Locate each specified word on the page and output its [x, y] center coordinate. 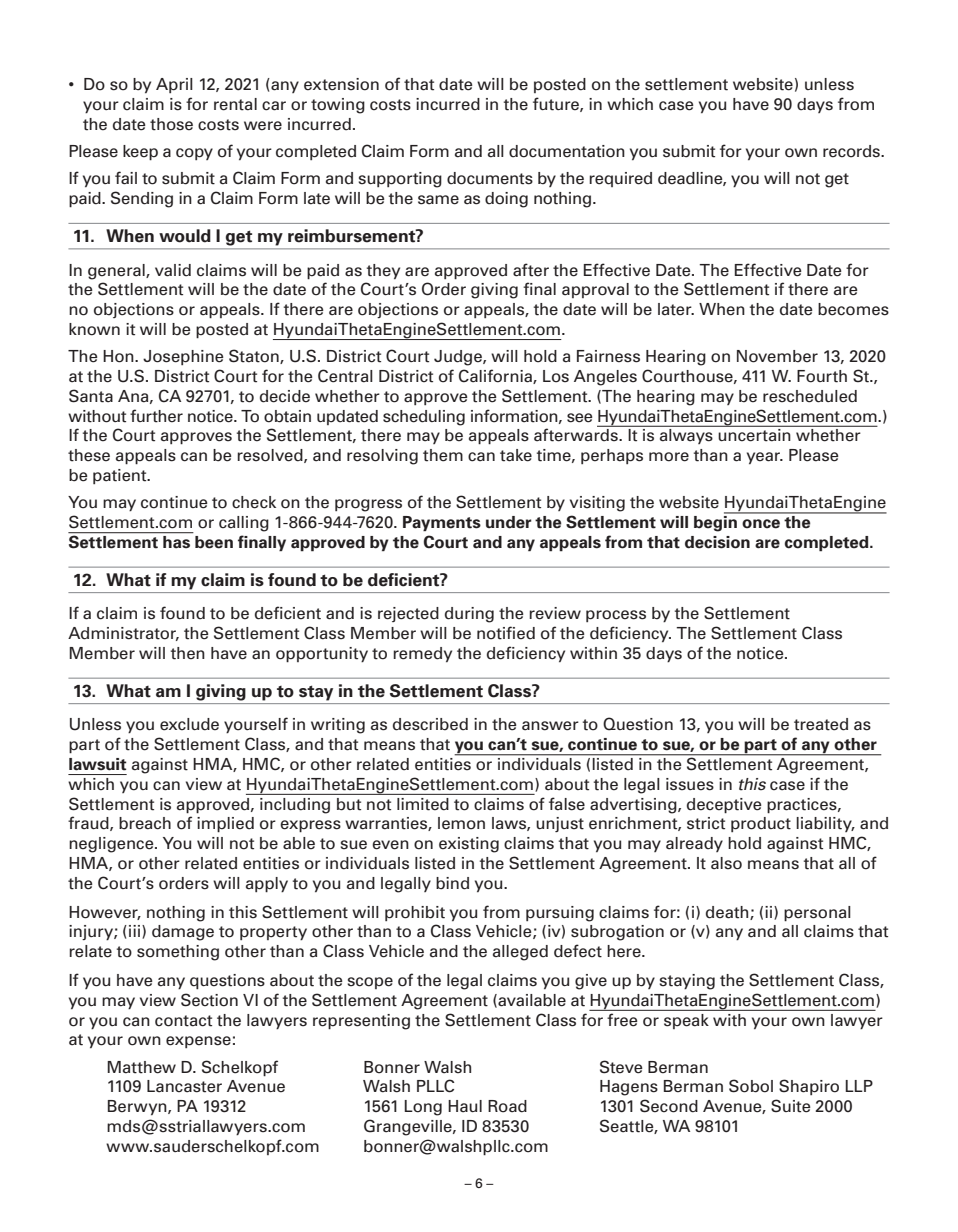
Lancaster [184, 1086]
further [156, 416]
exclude [189, 724]
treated [821, 724]
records [852, 151]
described [430, 724]
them [443, 455]
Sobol [751, 1086]
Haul [465, 1106]
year [765, 458]
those [171, 124]
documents [490, 178]
